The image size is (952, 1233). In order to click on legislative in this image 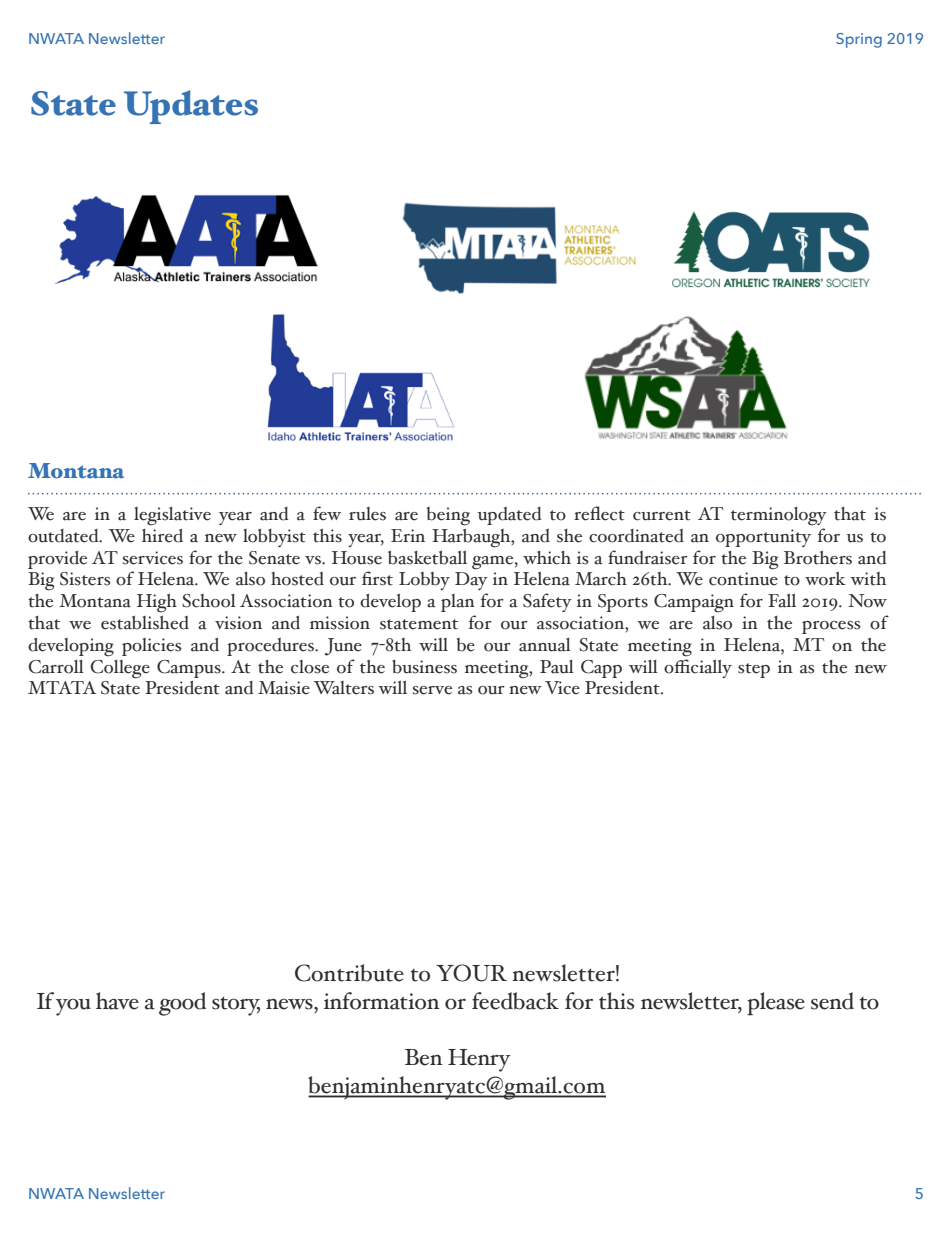, I will do `click(172, 516)`.
